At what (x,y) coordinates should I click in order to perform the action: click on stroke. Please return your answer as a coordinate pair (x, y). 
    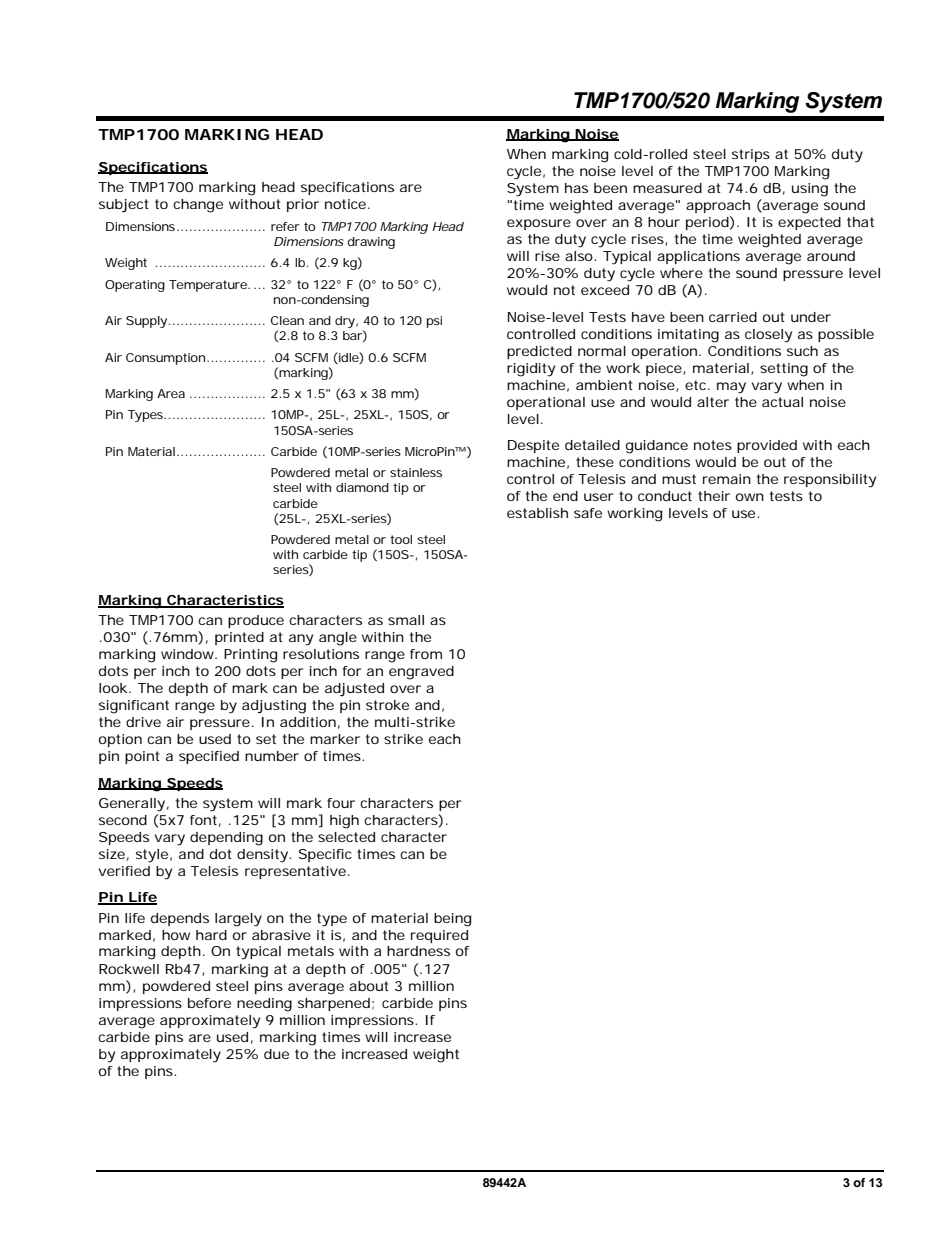
    Looking at the image, I should click on (387, 705).
